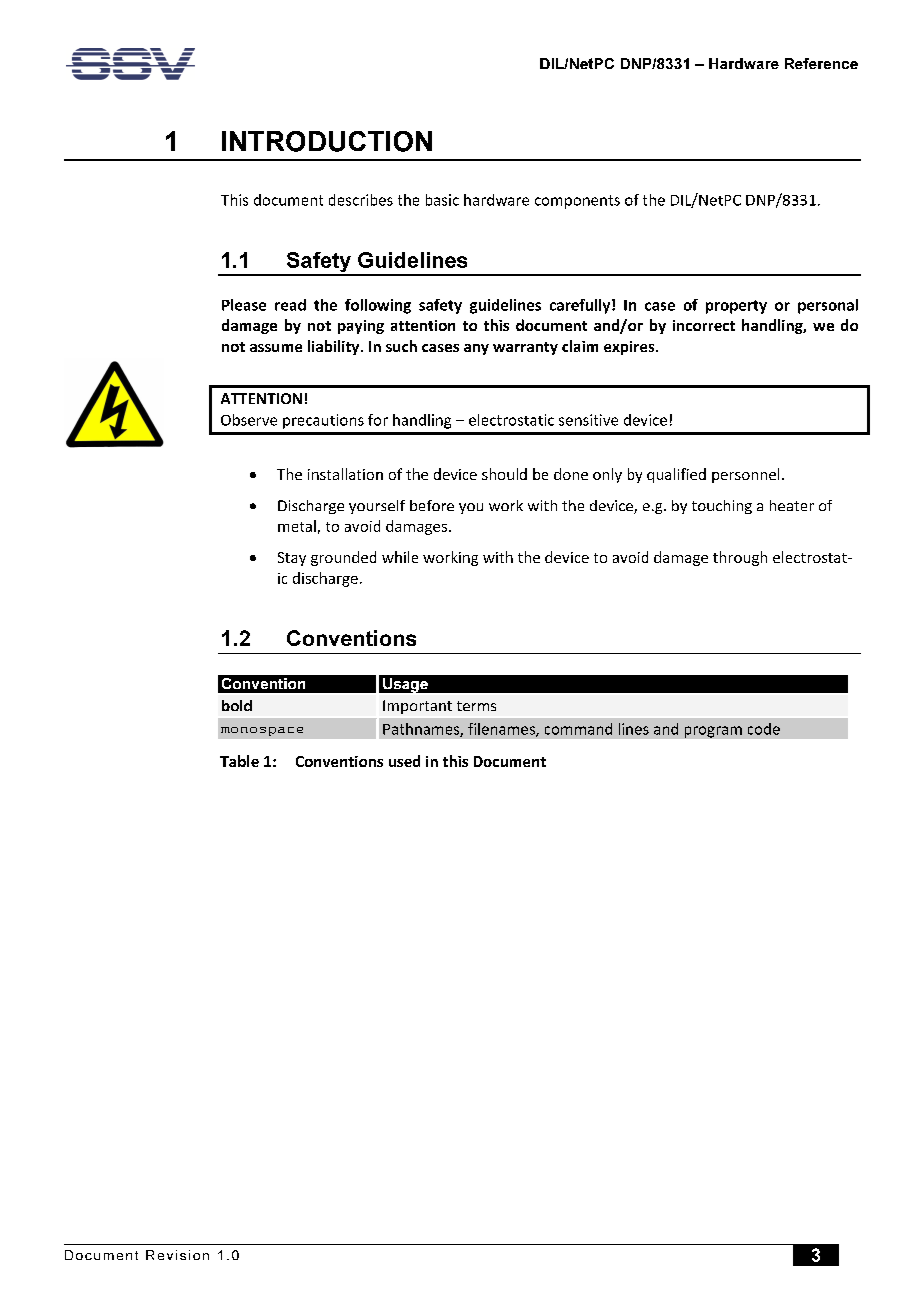  What do you see at coordinates (327, 141) in the page?
I see `INTRODUCTION` at bounding box center [327, 141].
